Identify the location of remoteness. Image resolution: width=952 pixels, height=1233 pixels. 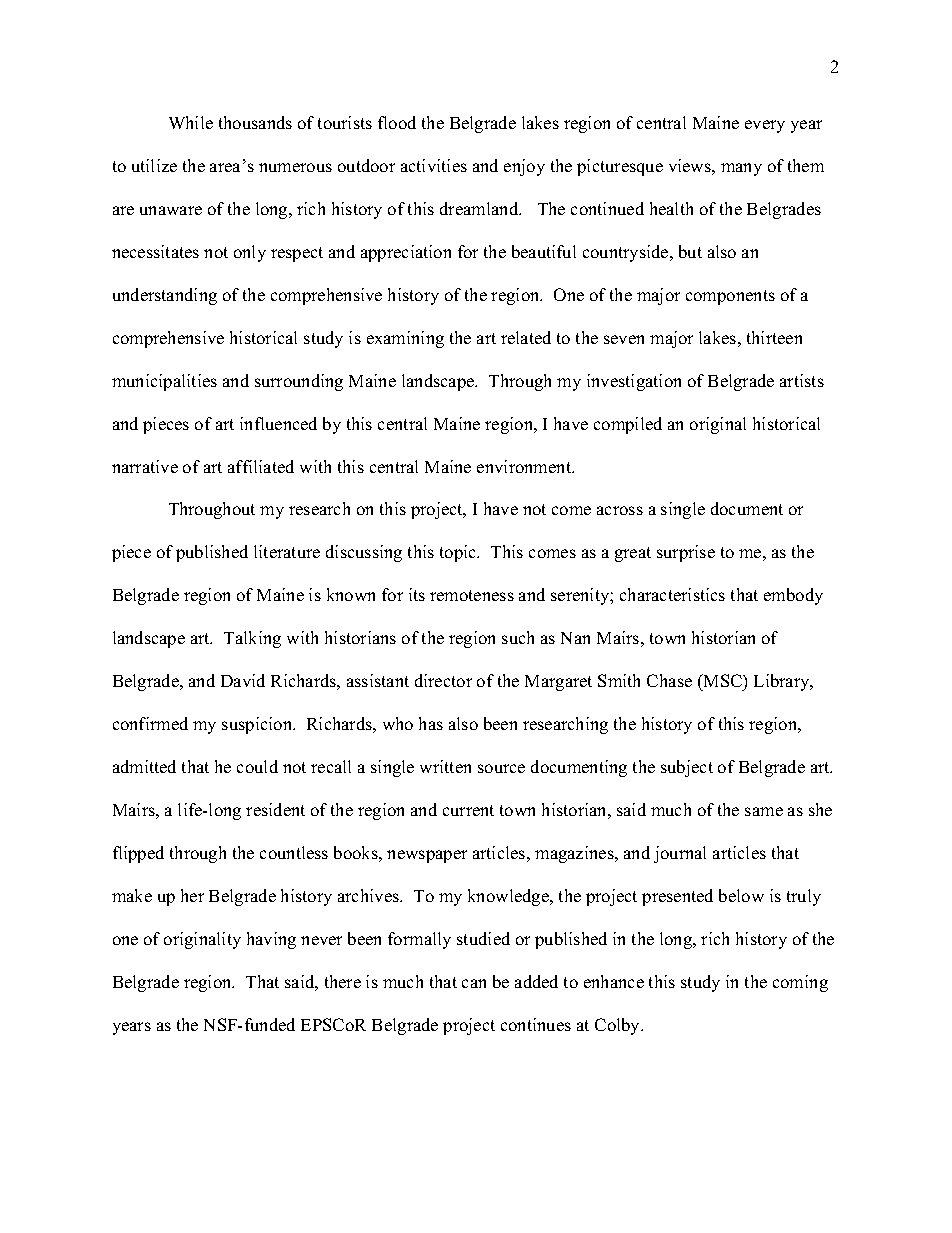
(472, 595).
